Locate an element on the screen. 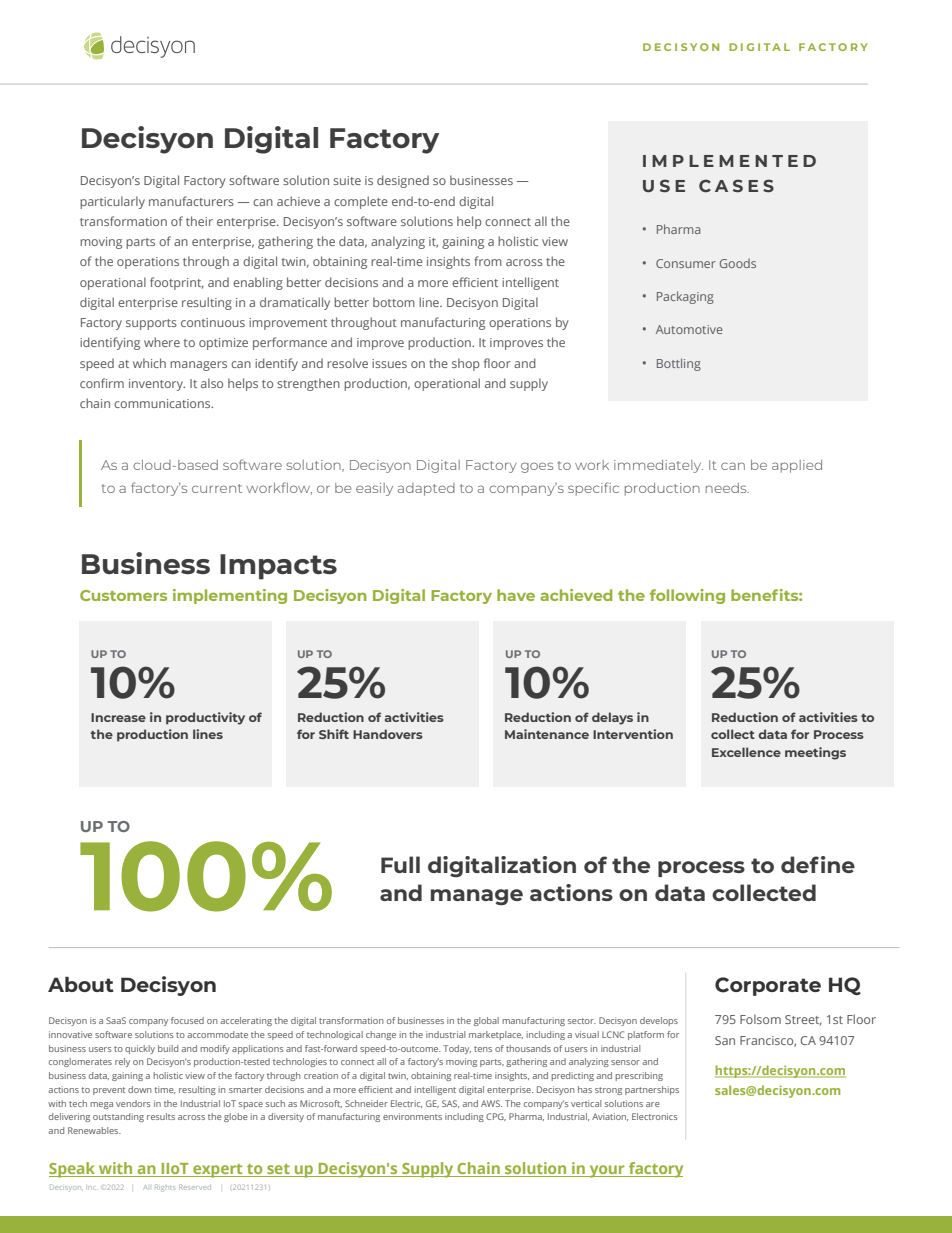  Maintenance is located at coordinates (547, 734).
